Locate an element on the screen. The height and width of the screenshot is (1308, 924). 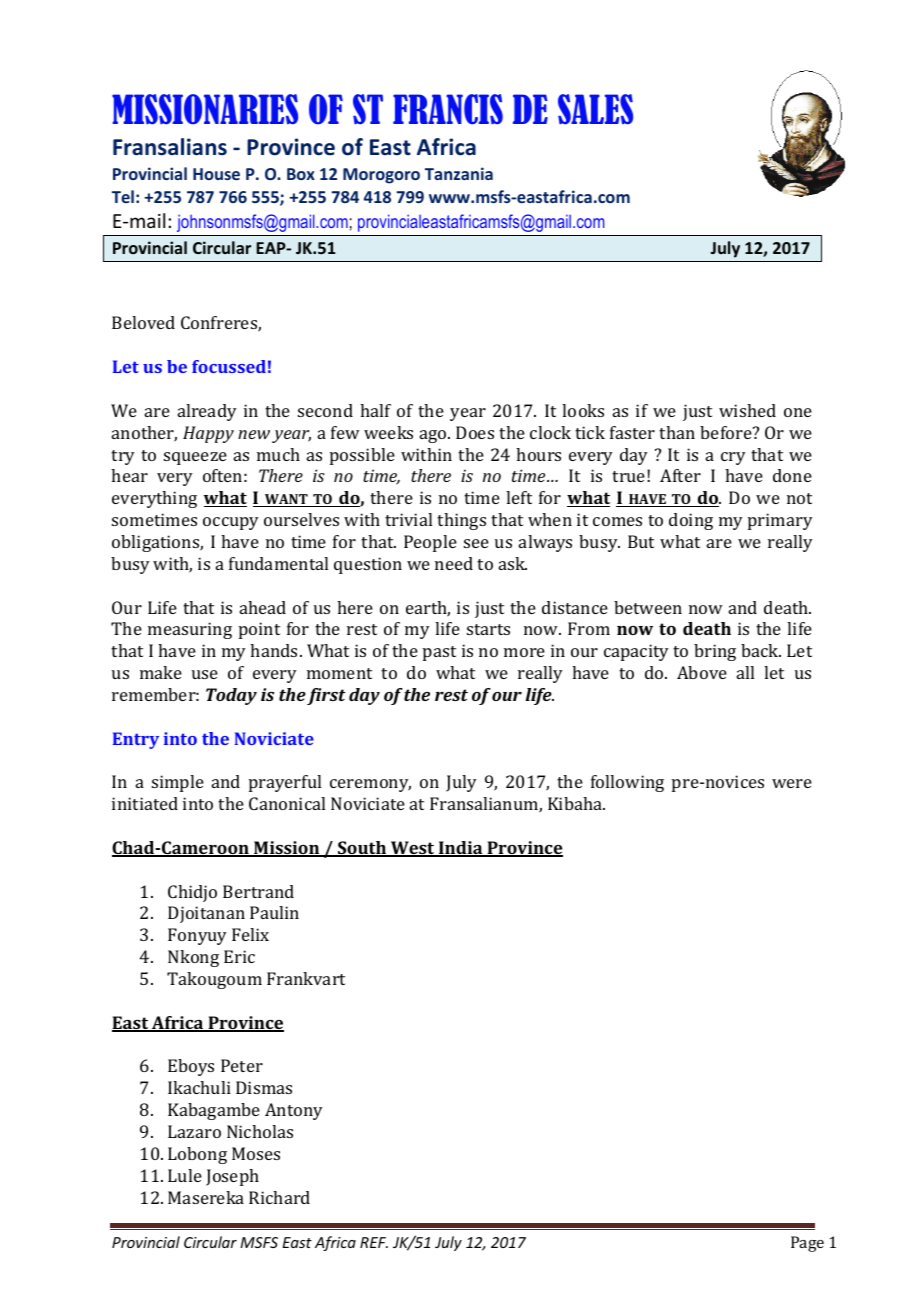
House is located at coordinates (216, 174).
